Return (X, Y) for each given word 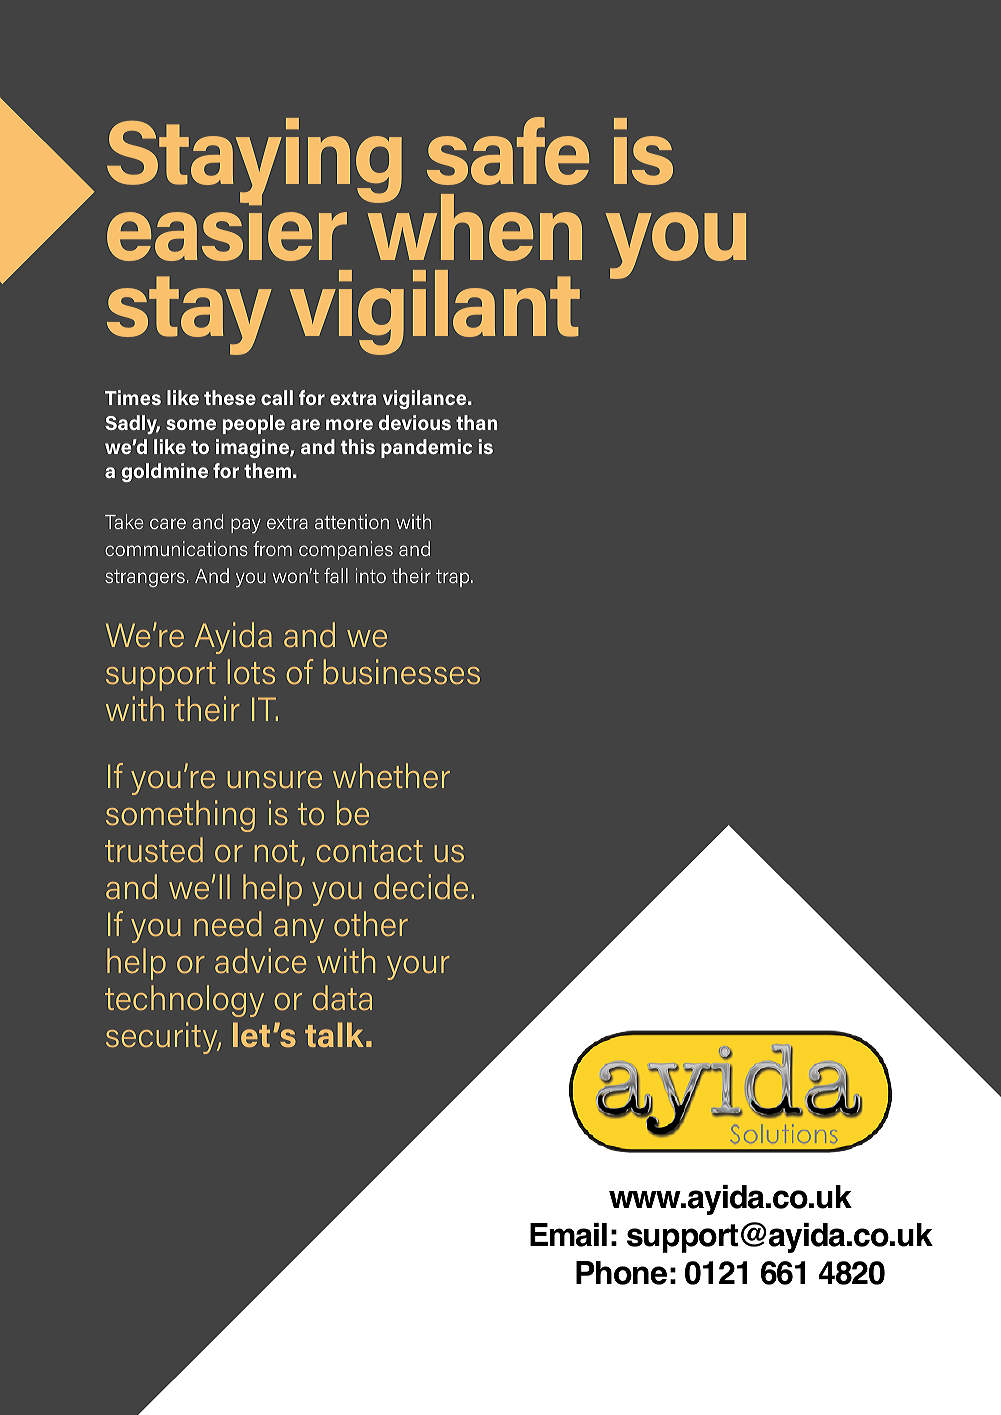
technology (184, 1001)
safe (508, 151)
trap (454, 578)
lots (251, 671)
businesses (402, 671)
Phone (621, 1273)
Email (568, 1235)
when (473, 226)
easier (227, 226)
